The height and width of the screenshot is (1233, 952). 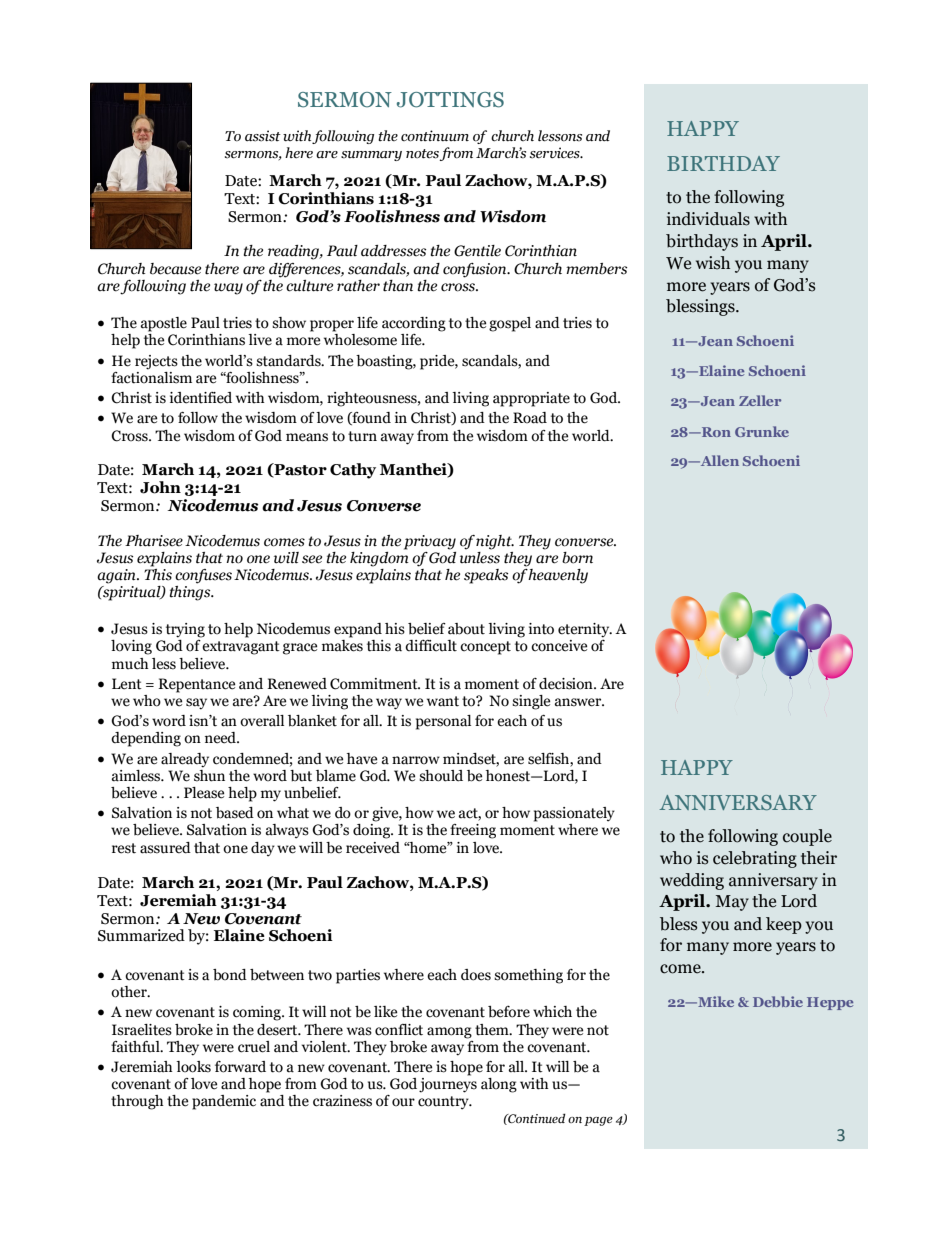 I want to click on celebrating, so click(x=755, y=859).
